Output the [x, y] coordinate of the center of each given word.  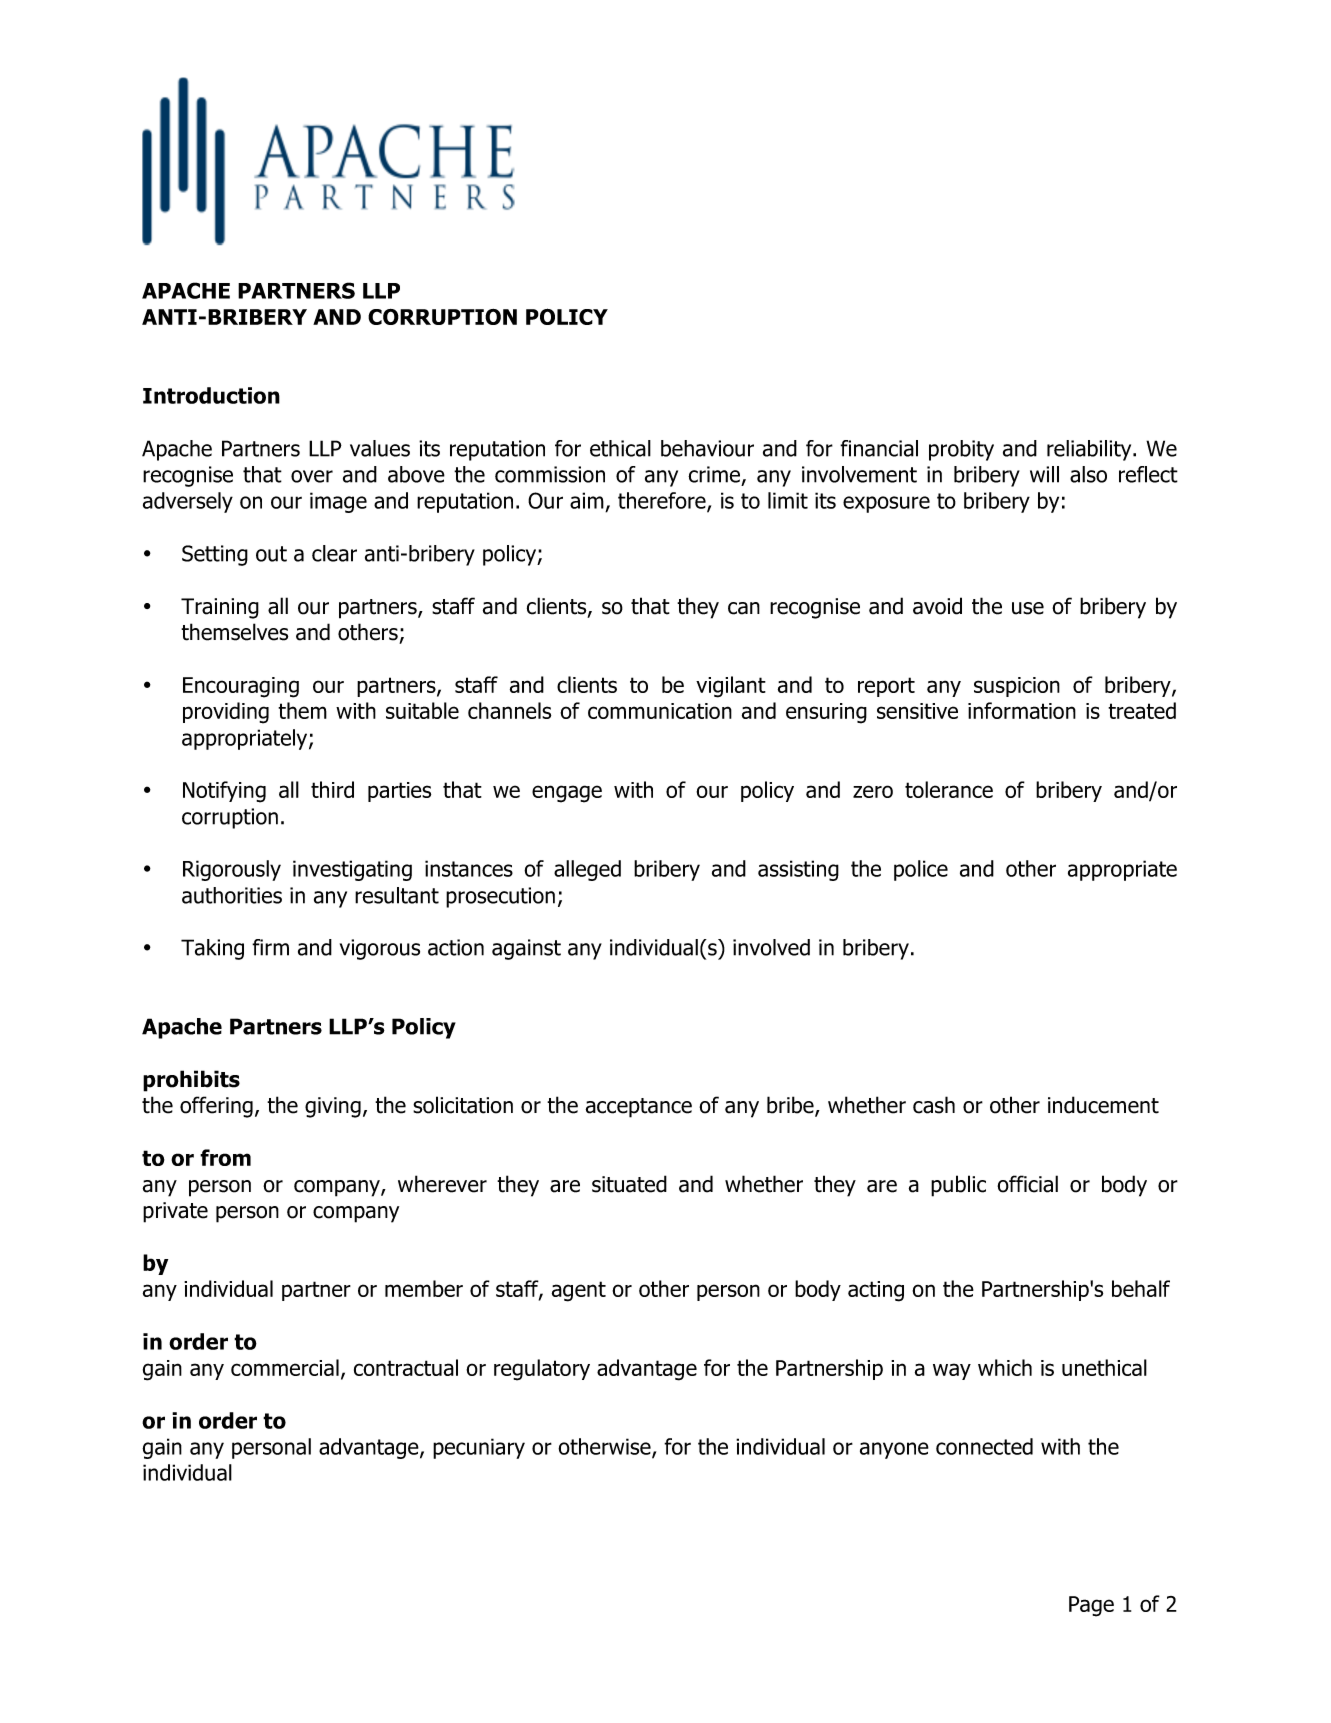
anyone [894, 1450]
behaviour [707, 448]
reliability [1090, 450]
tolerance [949, 789]
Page [1091, 1606]
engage [567, 794]
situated [629, 1184]
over [312, 476]
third [332, 789]
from [225, 1157]
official [1027, 1184]
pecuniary [479, 1448]
